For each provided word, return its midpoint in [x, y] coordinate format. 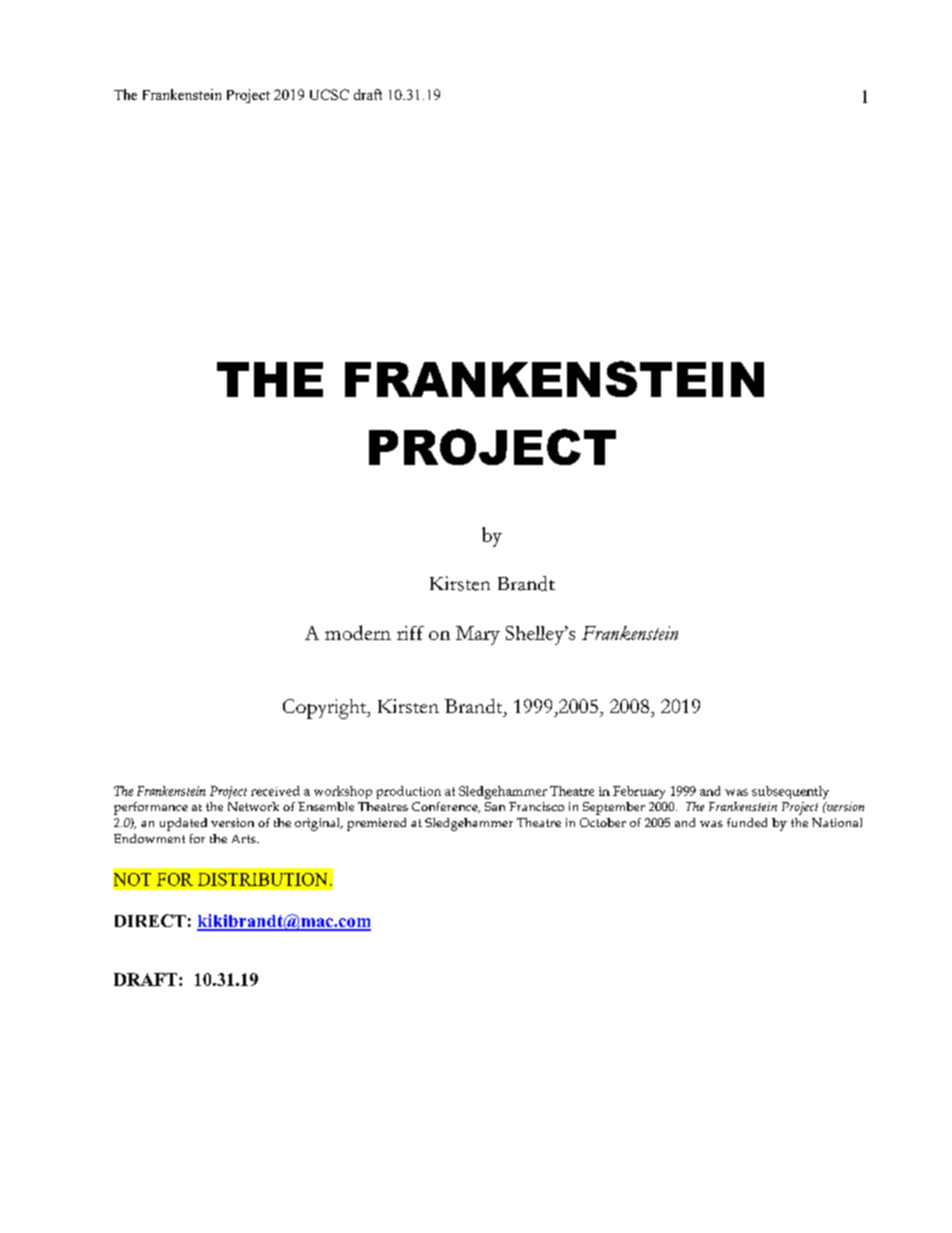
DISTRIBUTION [262, 879]
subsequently [790, 792]
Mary [478, 635]
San [495, 806]
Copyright [326, 709]
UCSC [329, 94]
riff [410, 633]
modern [358, 632]
